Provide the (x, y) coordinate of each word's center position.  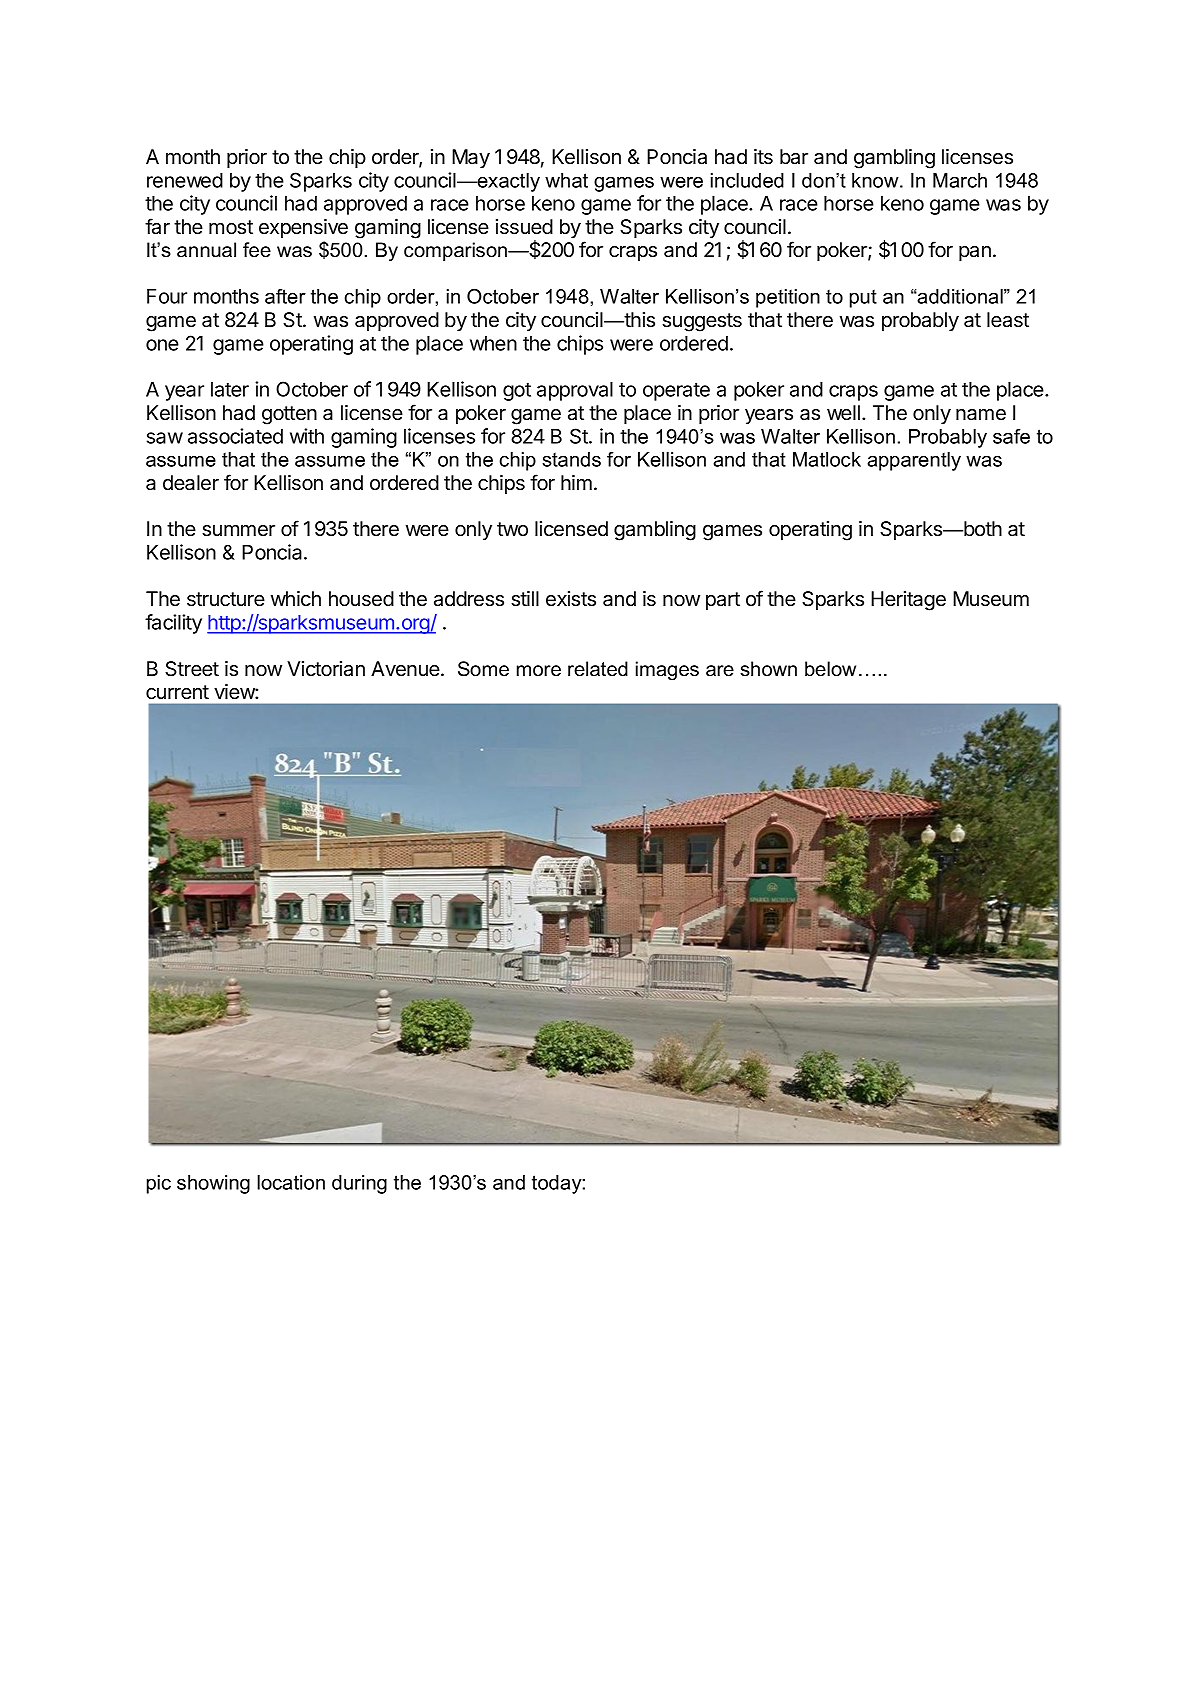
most (231, 227)
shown (768, 669)
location (291, 1182)
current (177, 692)
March (960, 180)
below (830, 669)
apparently (914, 461)
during (359, 1184)
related (598, 669)
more (539, 671)
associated (235, 436)
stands (571, 459)
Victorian (326, 669)
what (566, 180)
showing (213, 1184)
